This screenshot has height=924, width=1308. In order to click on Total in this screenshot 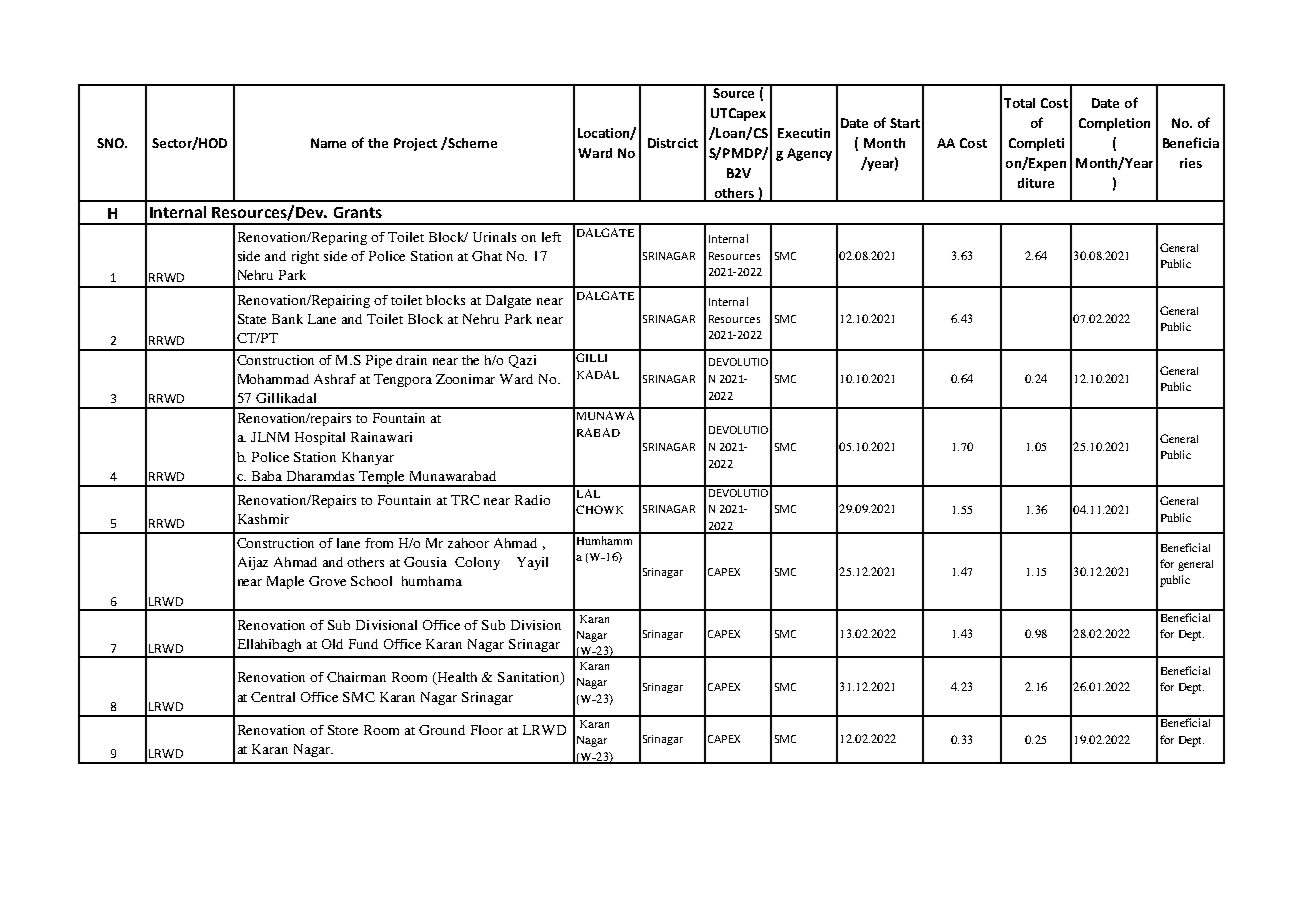, I will do `click(1019, 103)`.
